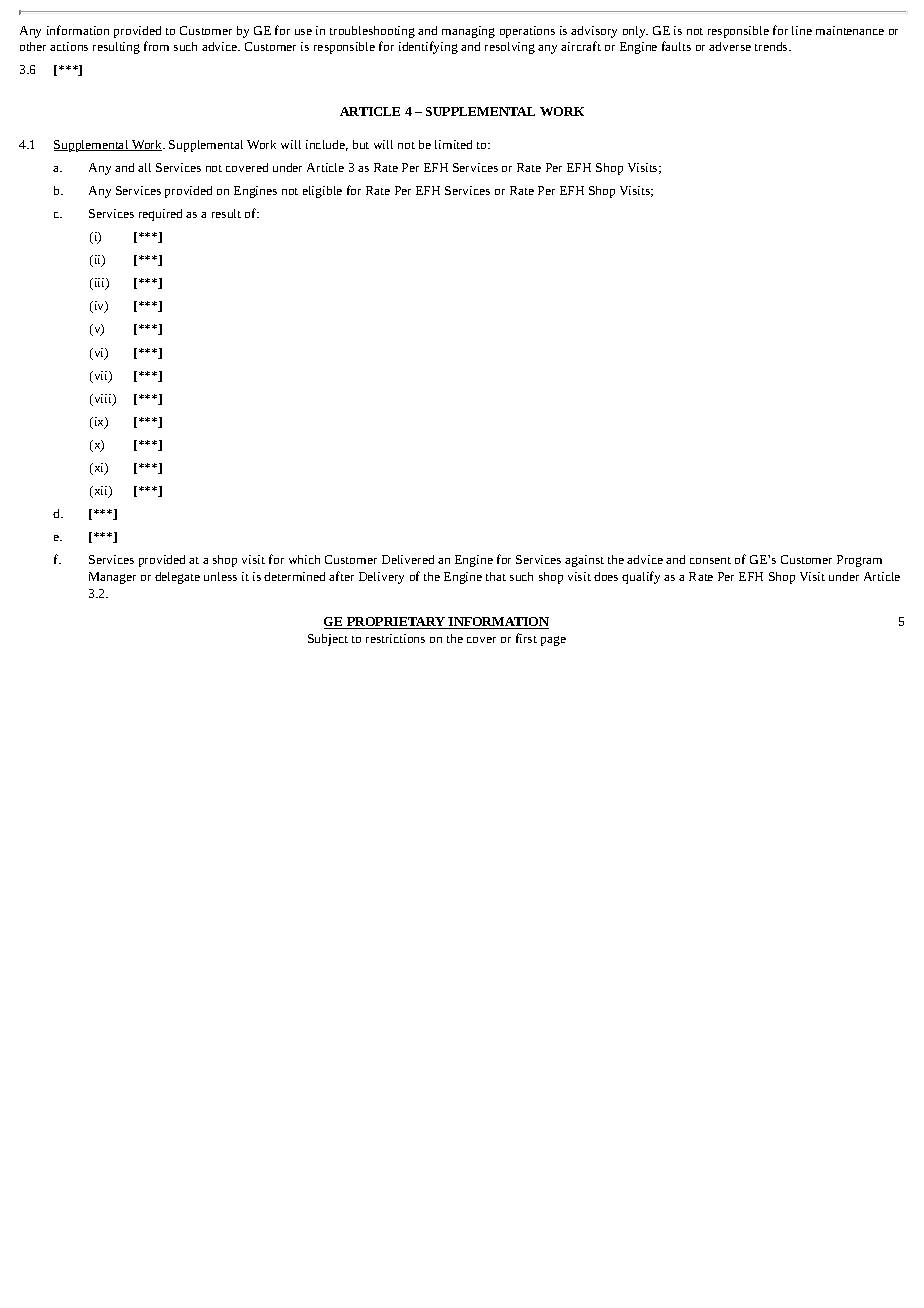 This screenshot has height=1308, width=924. I want to click on Manager, so click(112, 578).
